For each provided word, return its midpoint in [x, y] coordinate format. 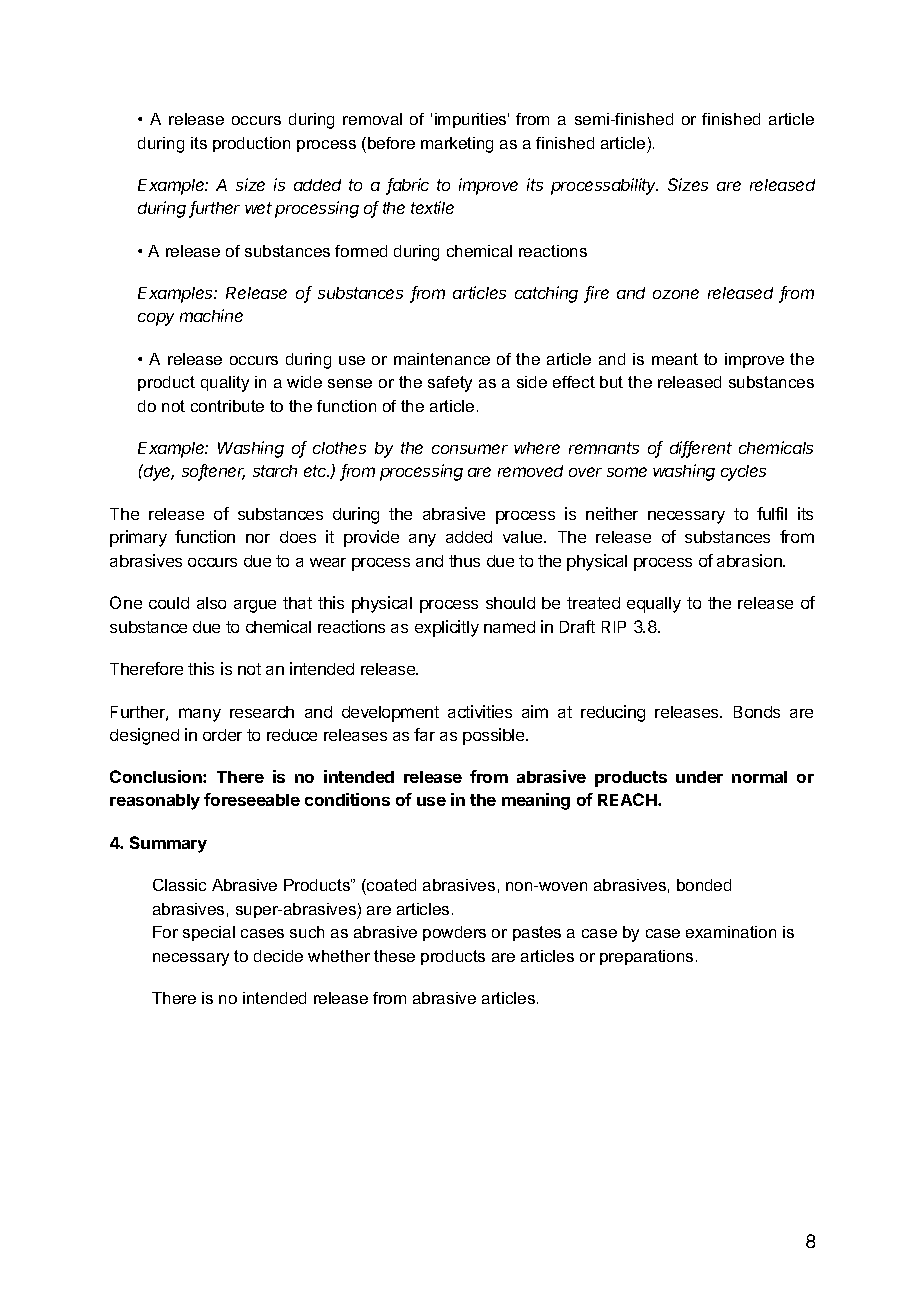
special [209, 933]
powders [454, 933]
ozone [676, 294]
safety [450, 384]
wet [258, 208]
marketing [457, 145]
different [701, 449]
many [200, 715]
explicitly [447, 628]
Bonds [757, 712]
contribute [227, 406]
